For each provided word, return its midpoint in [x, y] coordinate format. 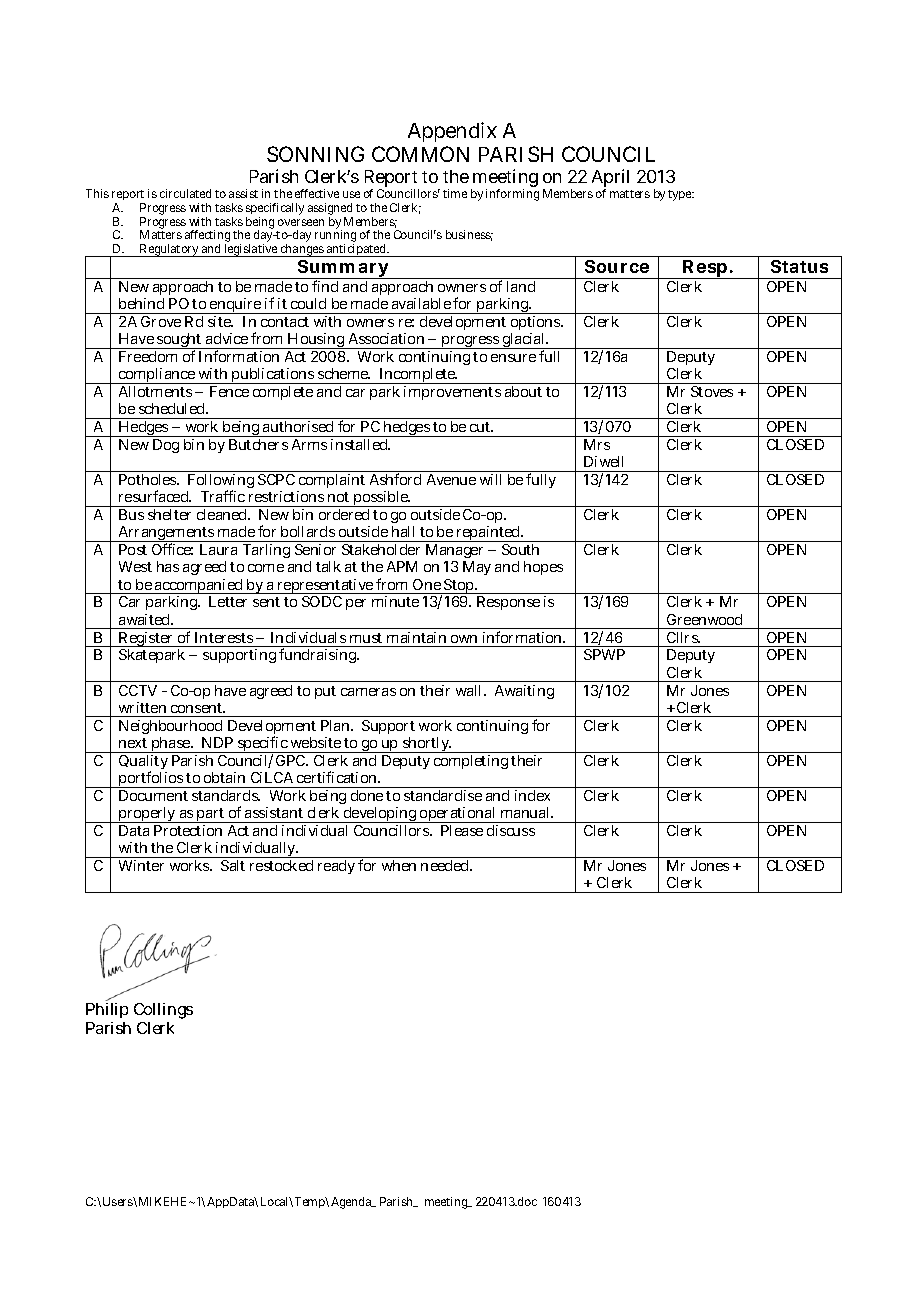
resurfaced [155, 496]
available [421, 303]
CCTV [138, 690]
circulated [185, 193]
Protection [188, 830]
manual [527, 812]
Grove [161, 321]
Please [462, 830]
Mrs [597, 444]
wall [471, 690]
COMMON [420, 154]
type [681, 195]
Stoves [712, 391]
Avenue [451, 479]
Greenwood [704, 619]
